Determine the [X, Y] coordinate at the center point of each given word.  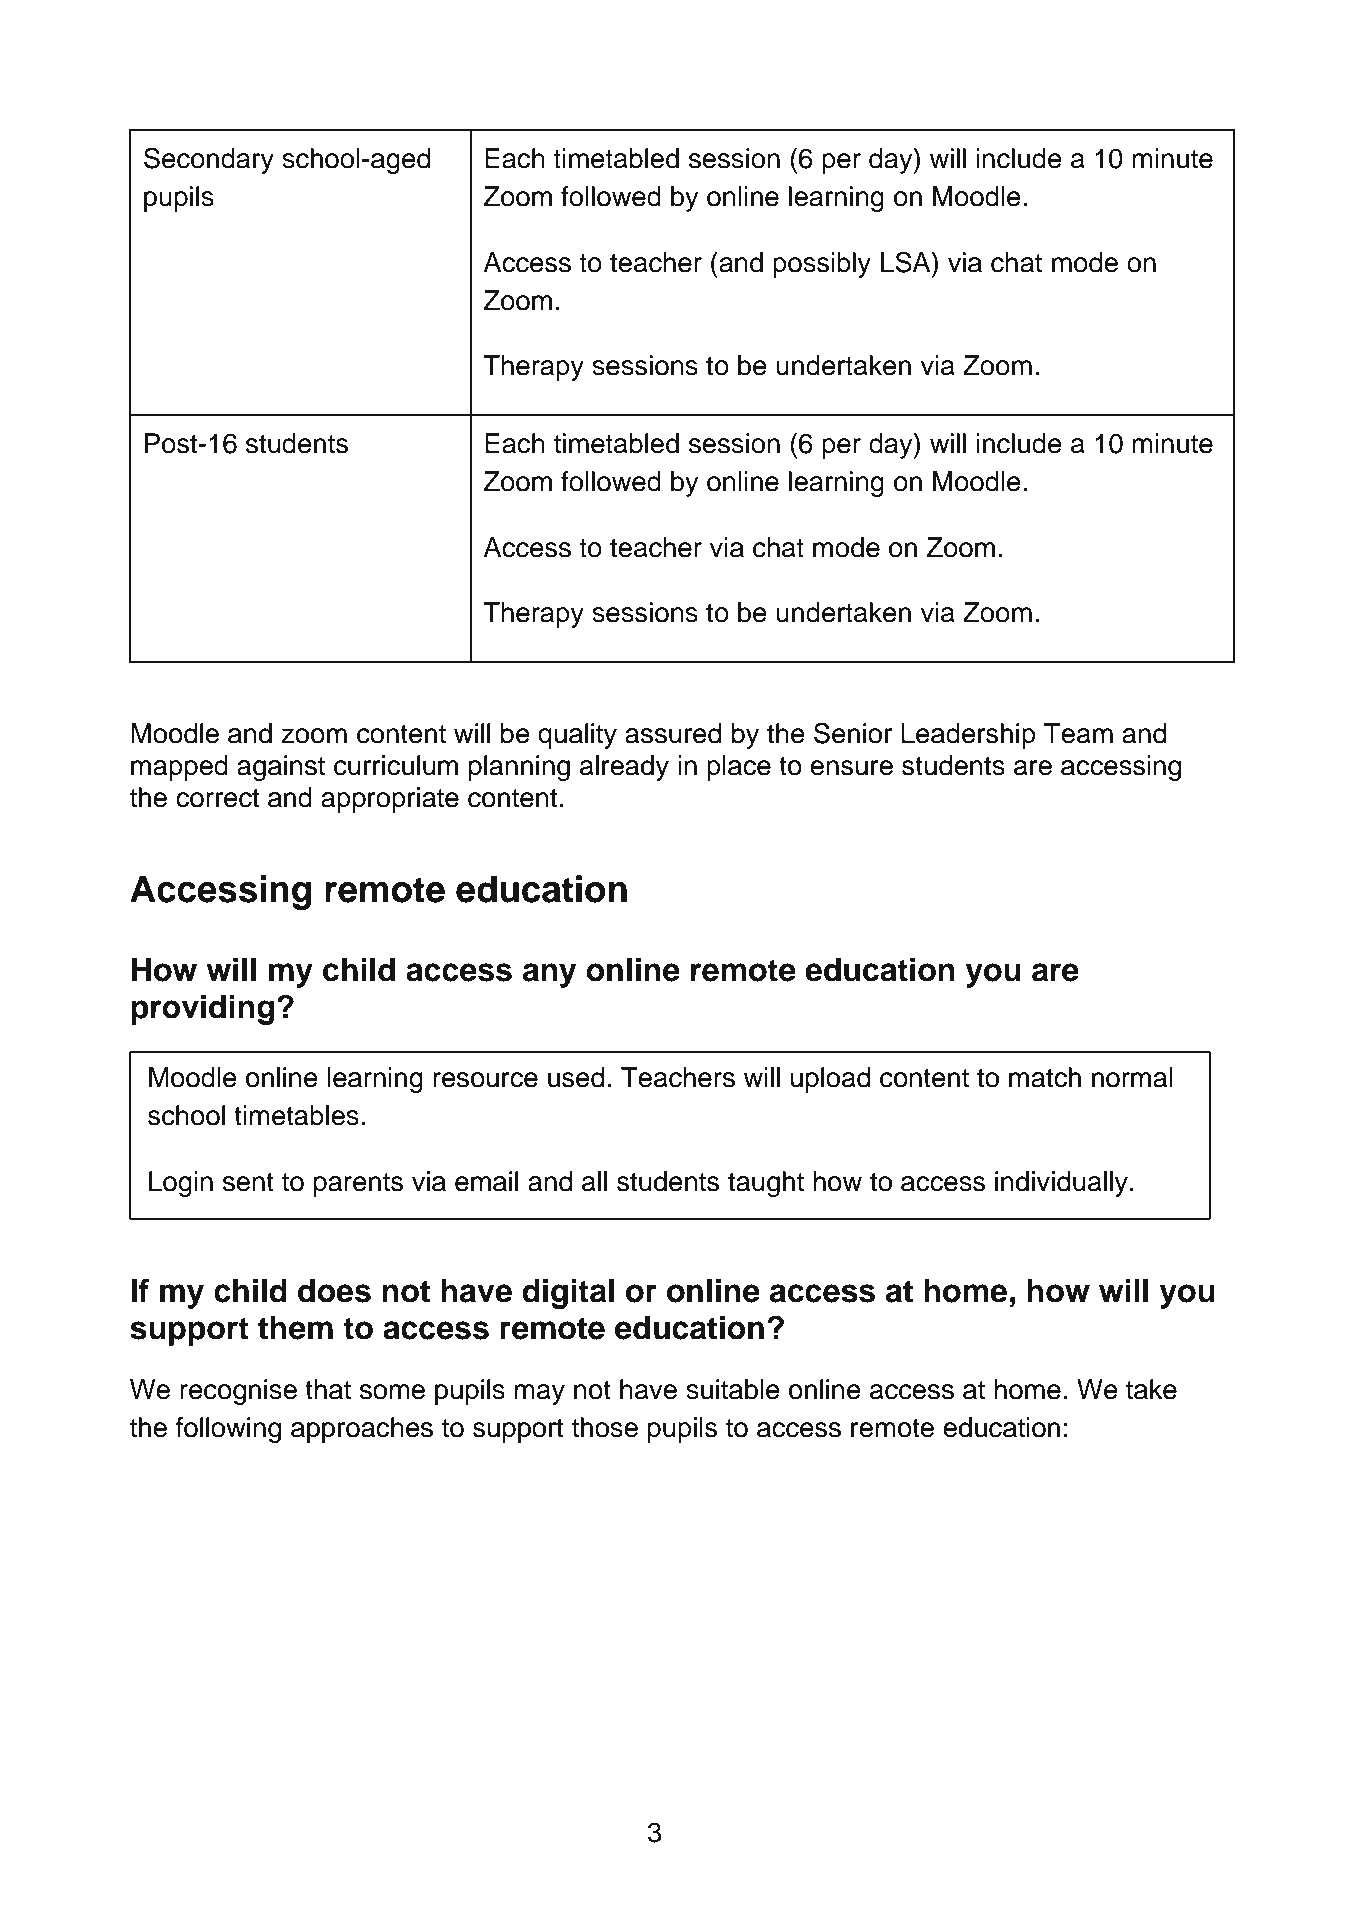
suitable [733, 1389]
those [605, 1427]
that [328, 1389]
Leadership [968, 736]
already [624, 768]
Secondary [209, 160]
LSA [907, 262]
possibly [822, 265]
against [281, 768]
